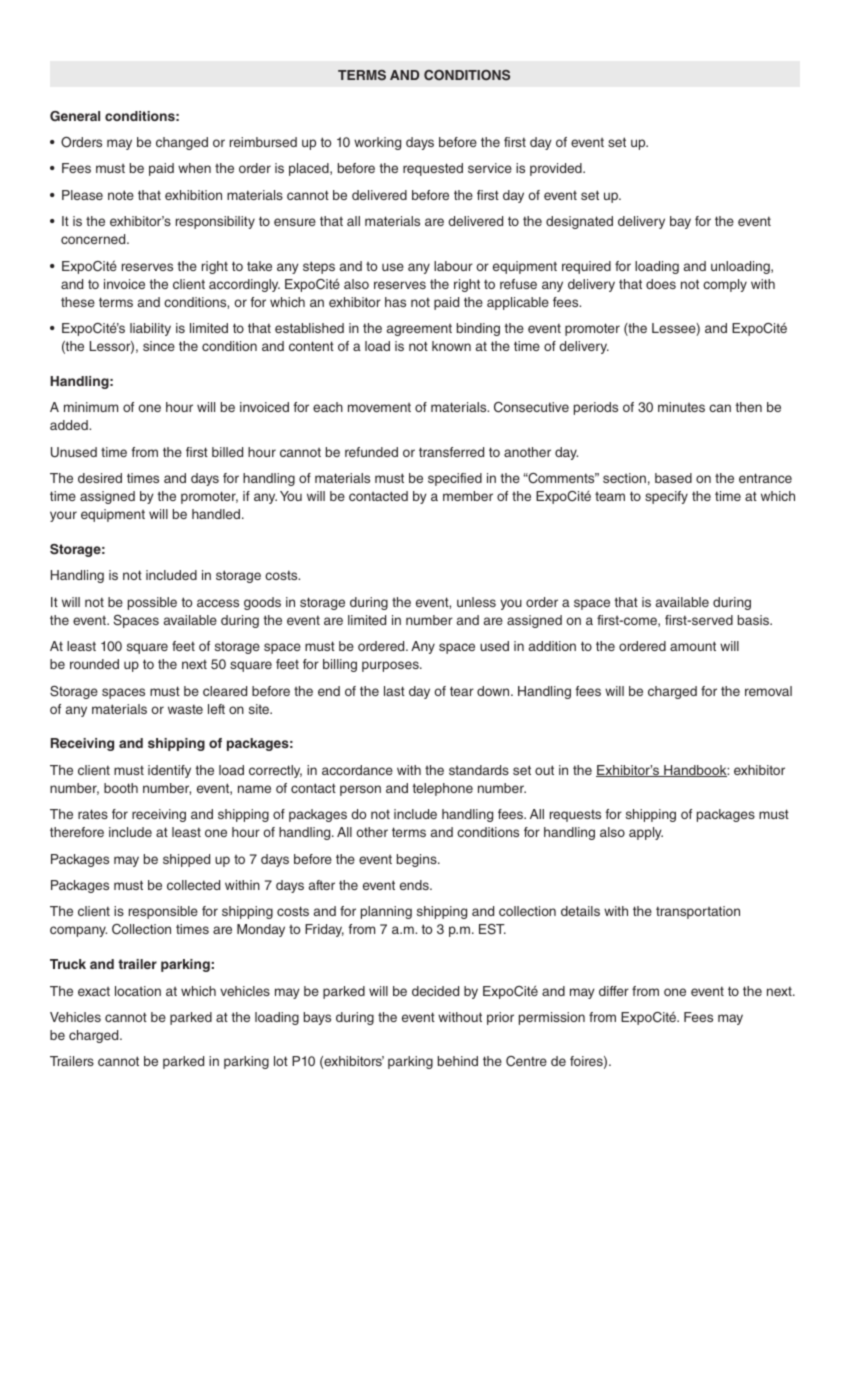 The image size is (849, 1400). I want to click on unless, so click(476, 602).
